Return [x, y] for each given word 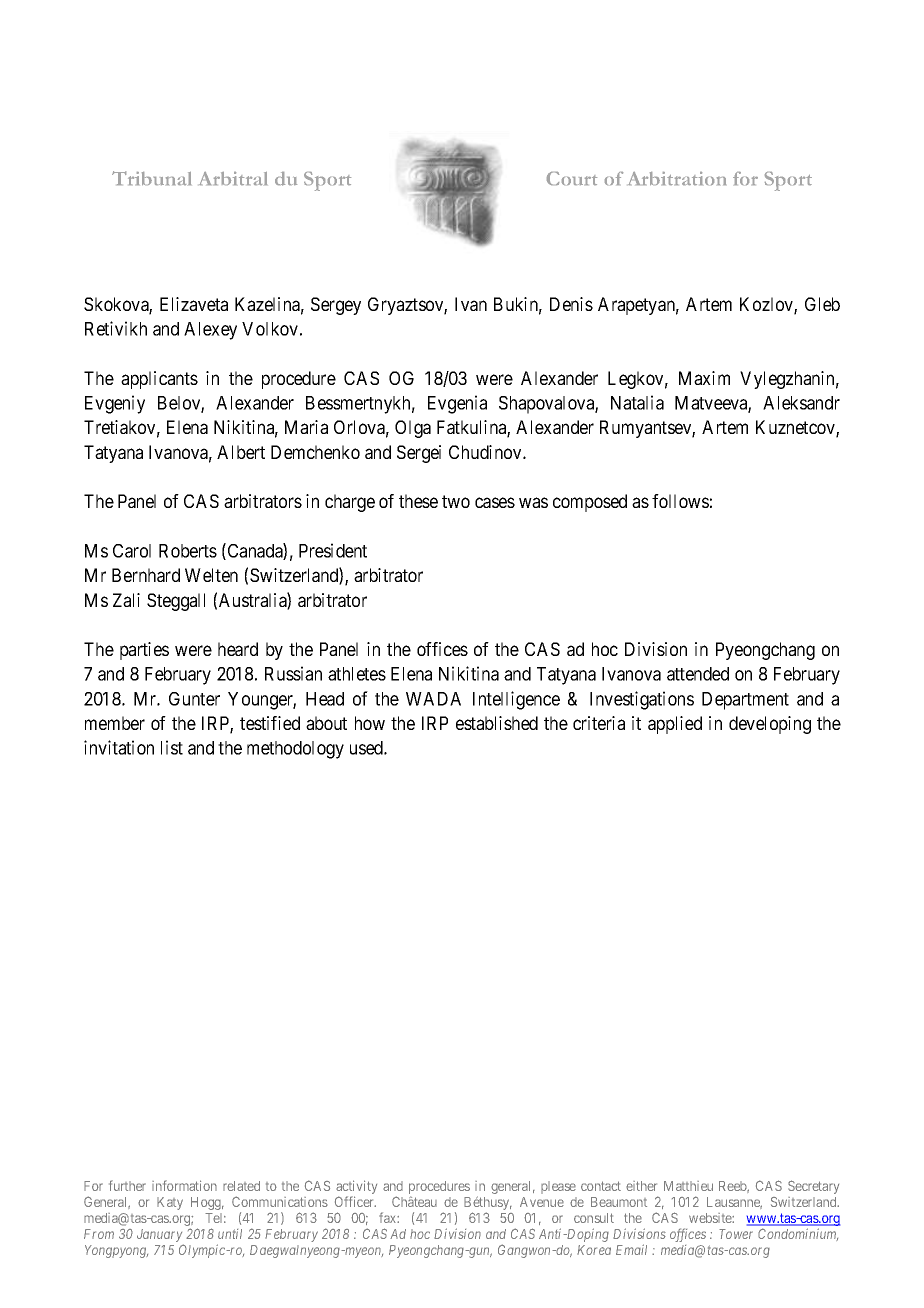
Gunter [194, 699]
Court [572, 178]
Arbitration [677, 178]
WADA [433, 699]
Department [745, 701]
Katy [170, 1203]
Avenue [542, 1202]
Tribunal [151, 178]
